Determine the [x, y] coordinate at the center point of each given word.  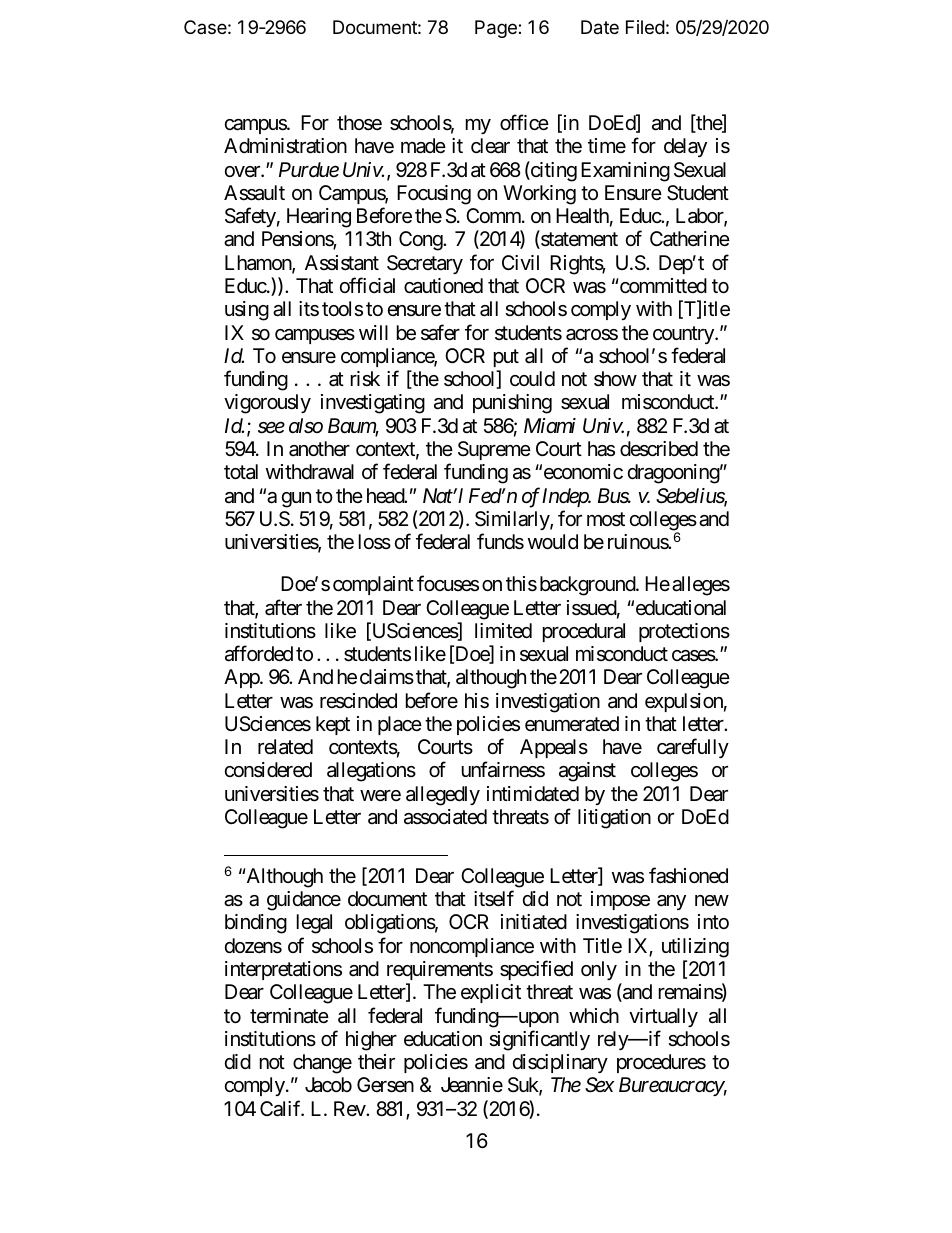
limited [503, 630]
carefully [693, 748]
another [319, 449]
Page [497, 29]
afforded [259, 653]
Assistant [342, 263]
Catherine [690, 239]
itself [494, 899]
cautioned [443, 286]
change [322, 1064]
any [671, 902]
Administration [285, 146]
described [659, 449]
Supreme [494, 450]
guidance [304, 901]
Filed [645, 27]
